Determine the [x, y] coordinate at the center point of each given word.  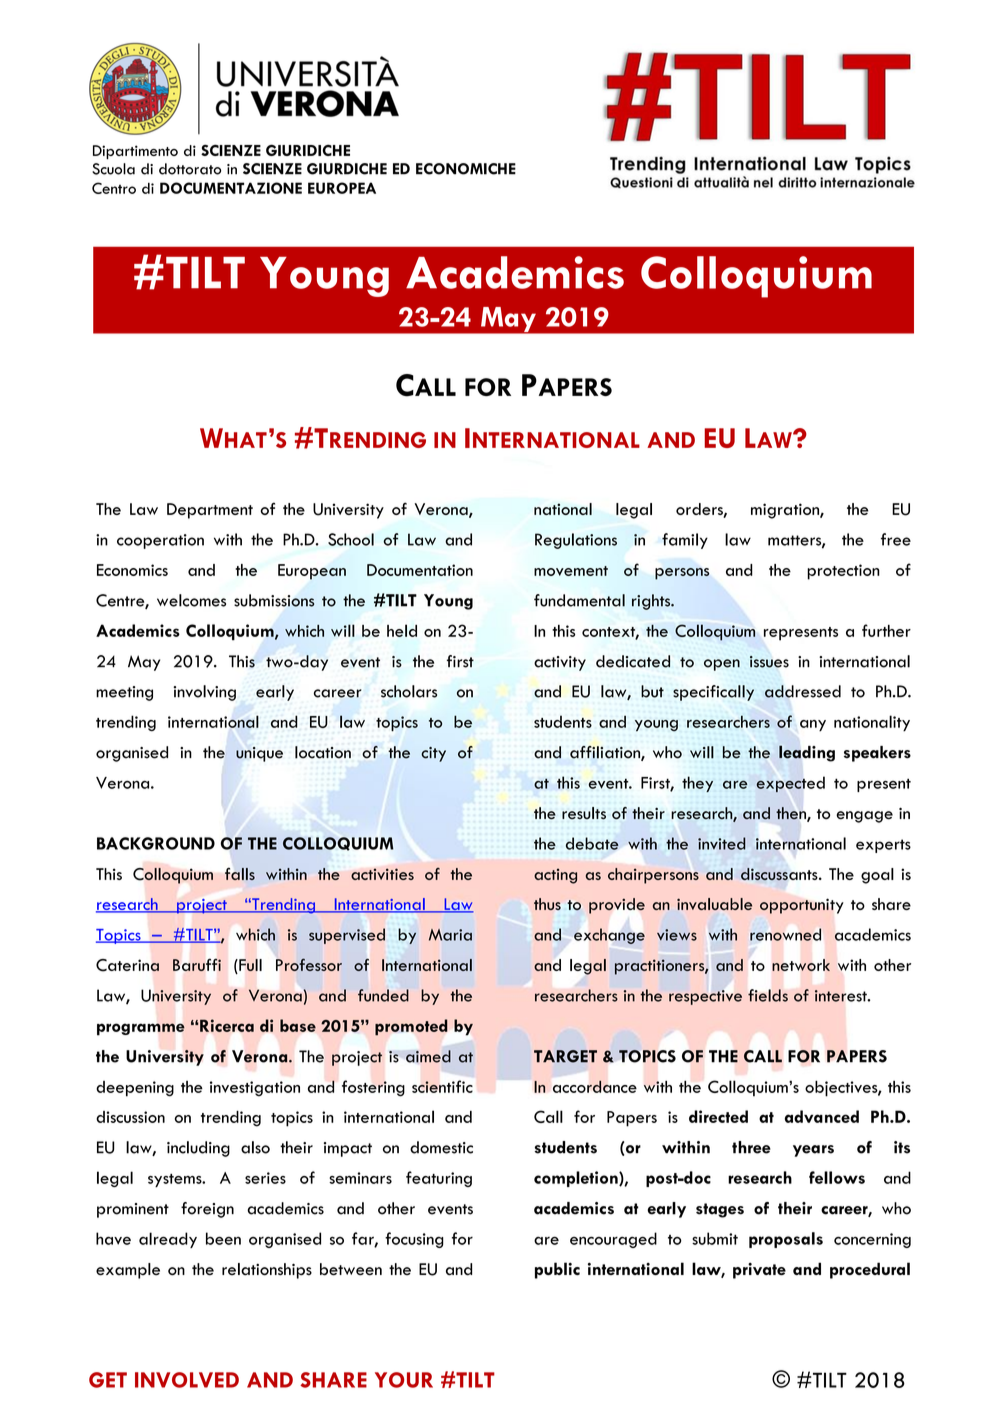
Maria [450, 935]
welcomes [191, 600]
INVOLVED [187, 1380]
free [896, 539]
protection [843, 572]
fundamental [579, 600]
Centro [114, 188]
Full [249, 966]
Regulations [576, 541]
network [801, 965]
